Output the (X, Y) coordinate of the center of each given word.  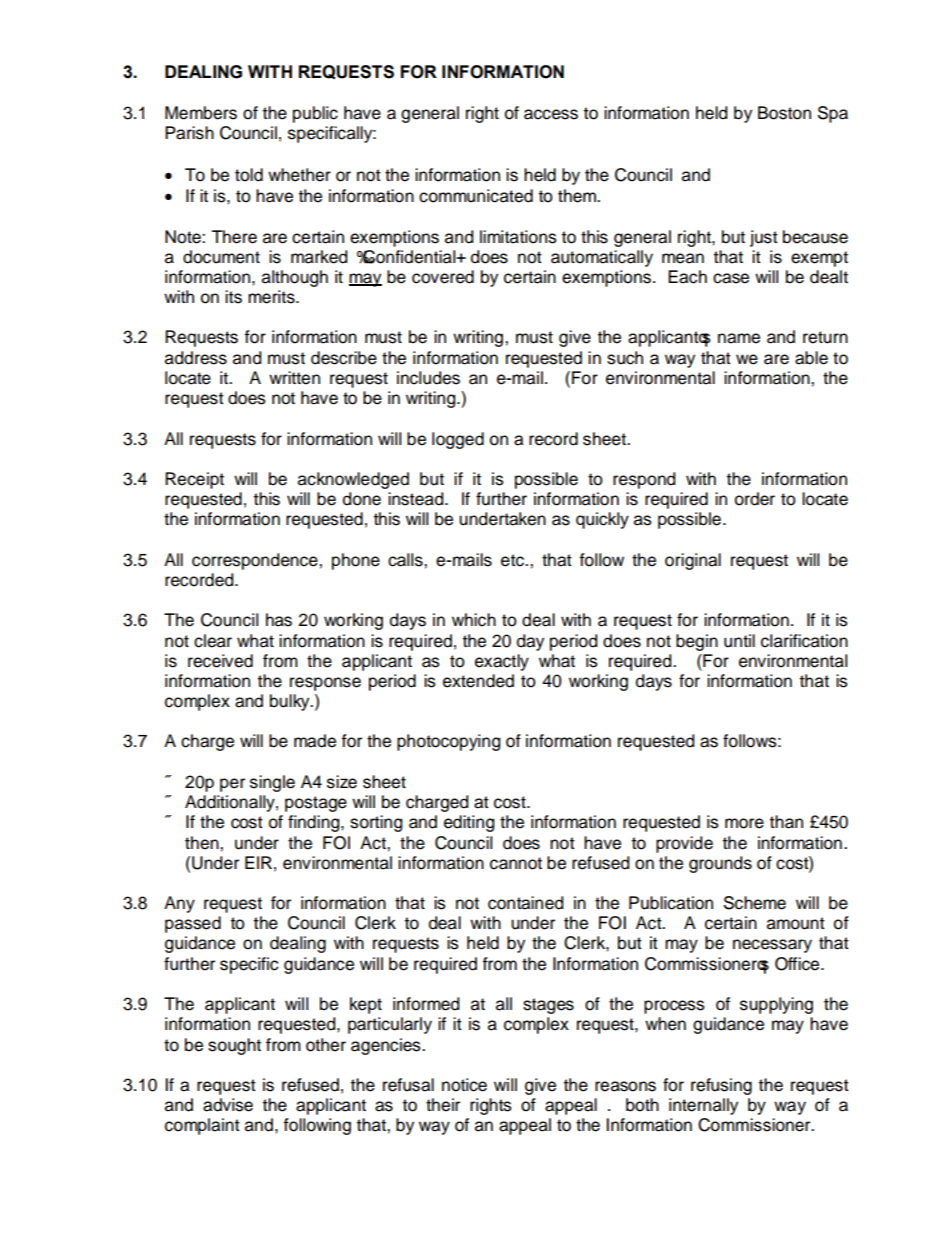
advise (228, 1105)
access (551, 114)
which (474, 620)
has (279, 620)
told (249, 175)
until (739, 641)
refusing (721, 1086)
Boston (784, 113)
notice (464, 1085)
